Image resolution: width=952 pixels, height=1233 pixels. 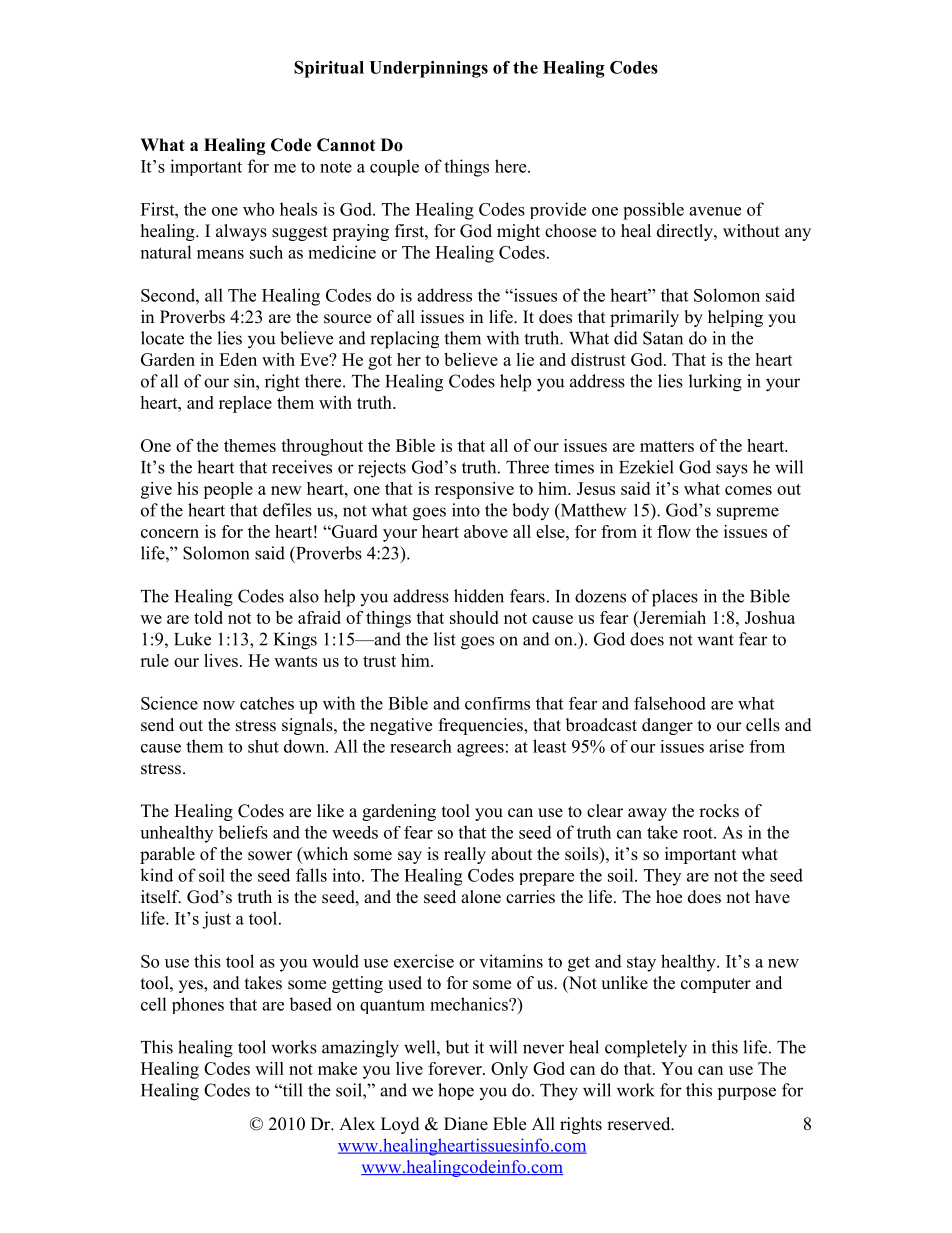 I want to click on says, so click(x=732, y=471).
